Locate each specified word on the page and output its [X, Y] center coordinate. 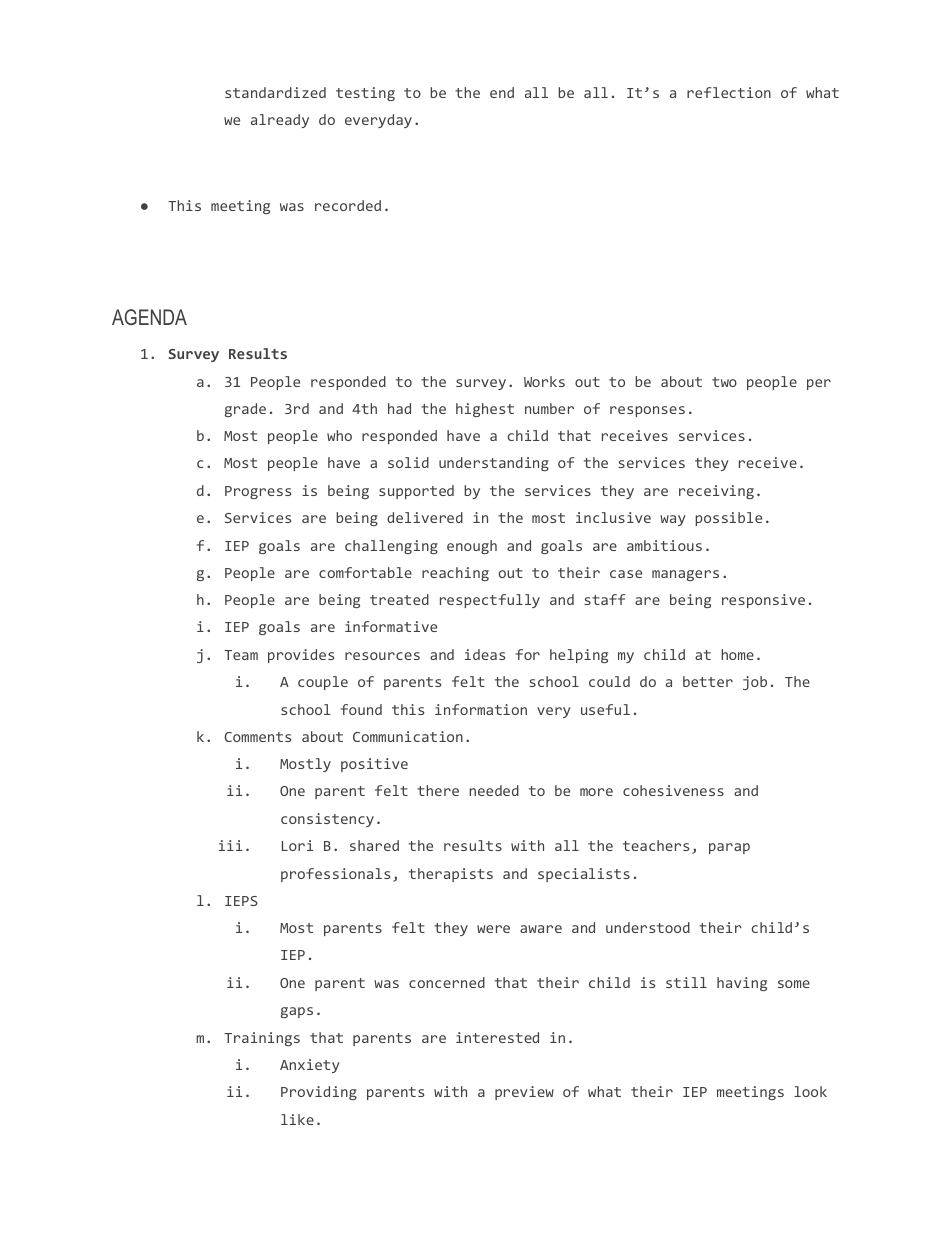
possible [728, 519]
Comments [257, 737]
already [280, 121]
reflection [729, 92]
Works [544, 381]
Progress [258, 492]
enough [472, 547]
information [481, 709]
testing [365, 94]
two [724, 382]
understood [648, 927]
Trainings [262, 1039]
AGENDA [149, 317]
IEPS [241, 901]
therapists [451, 875]
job [755, 683]
